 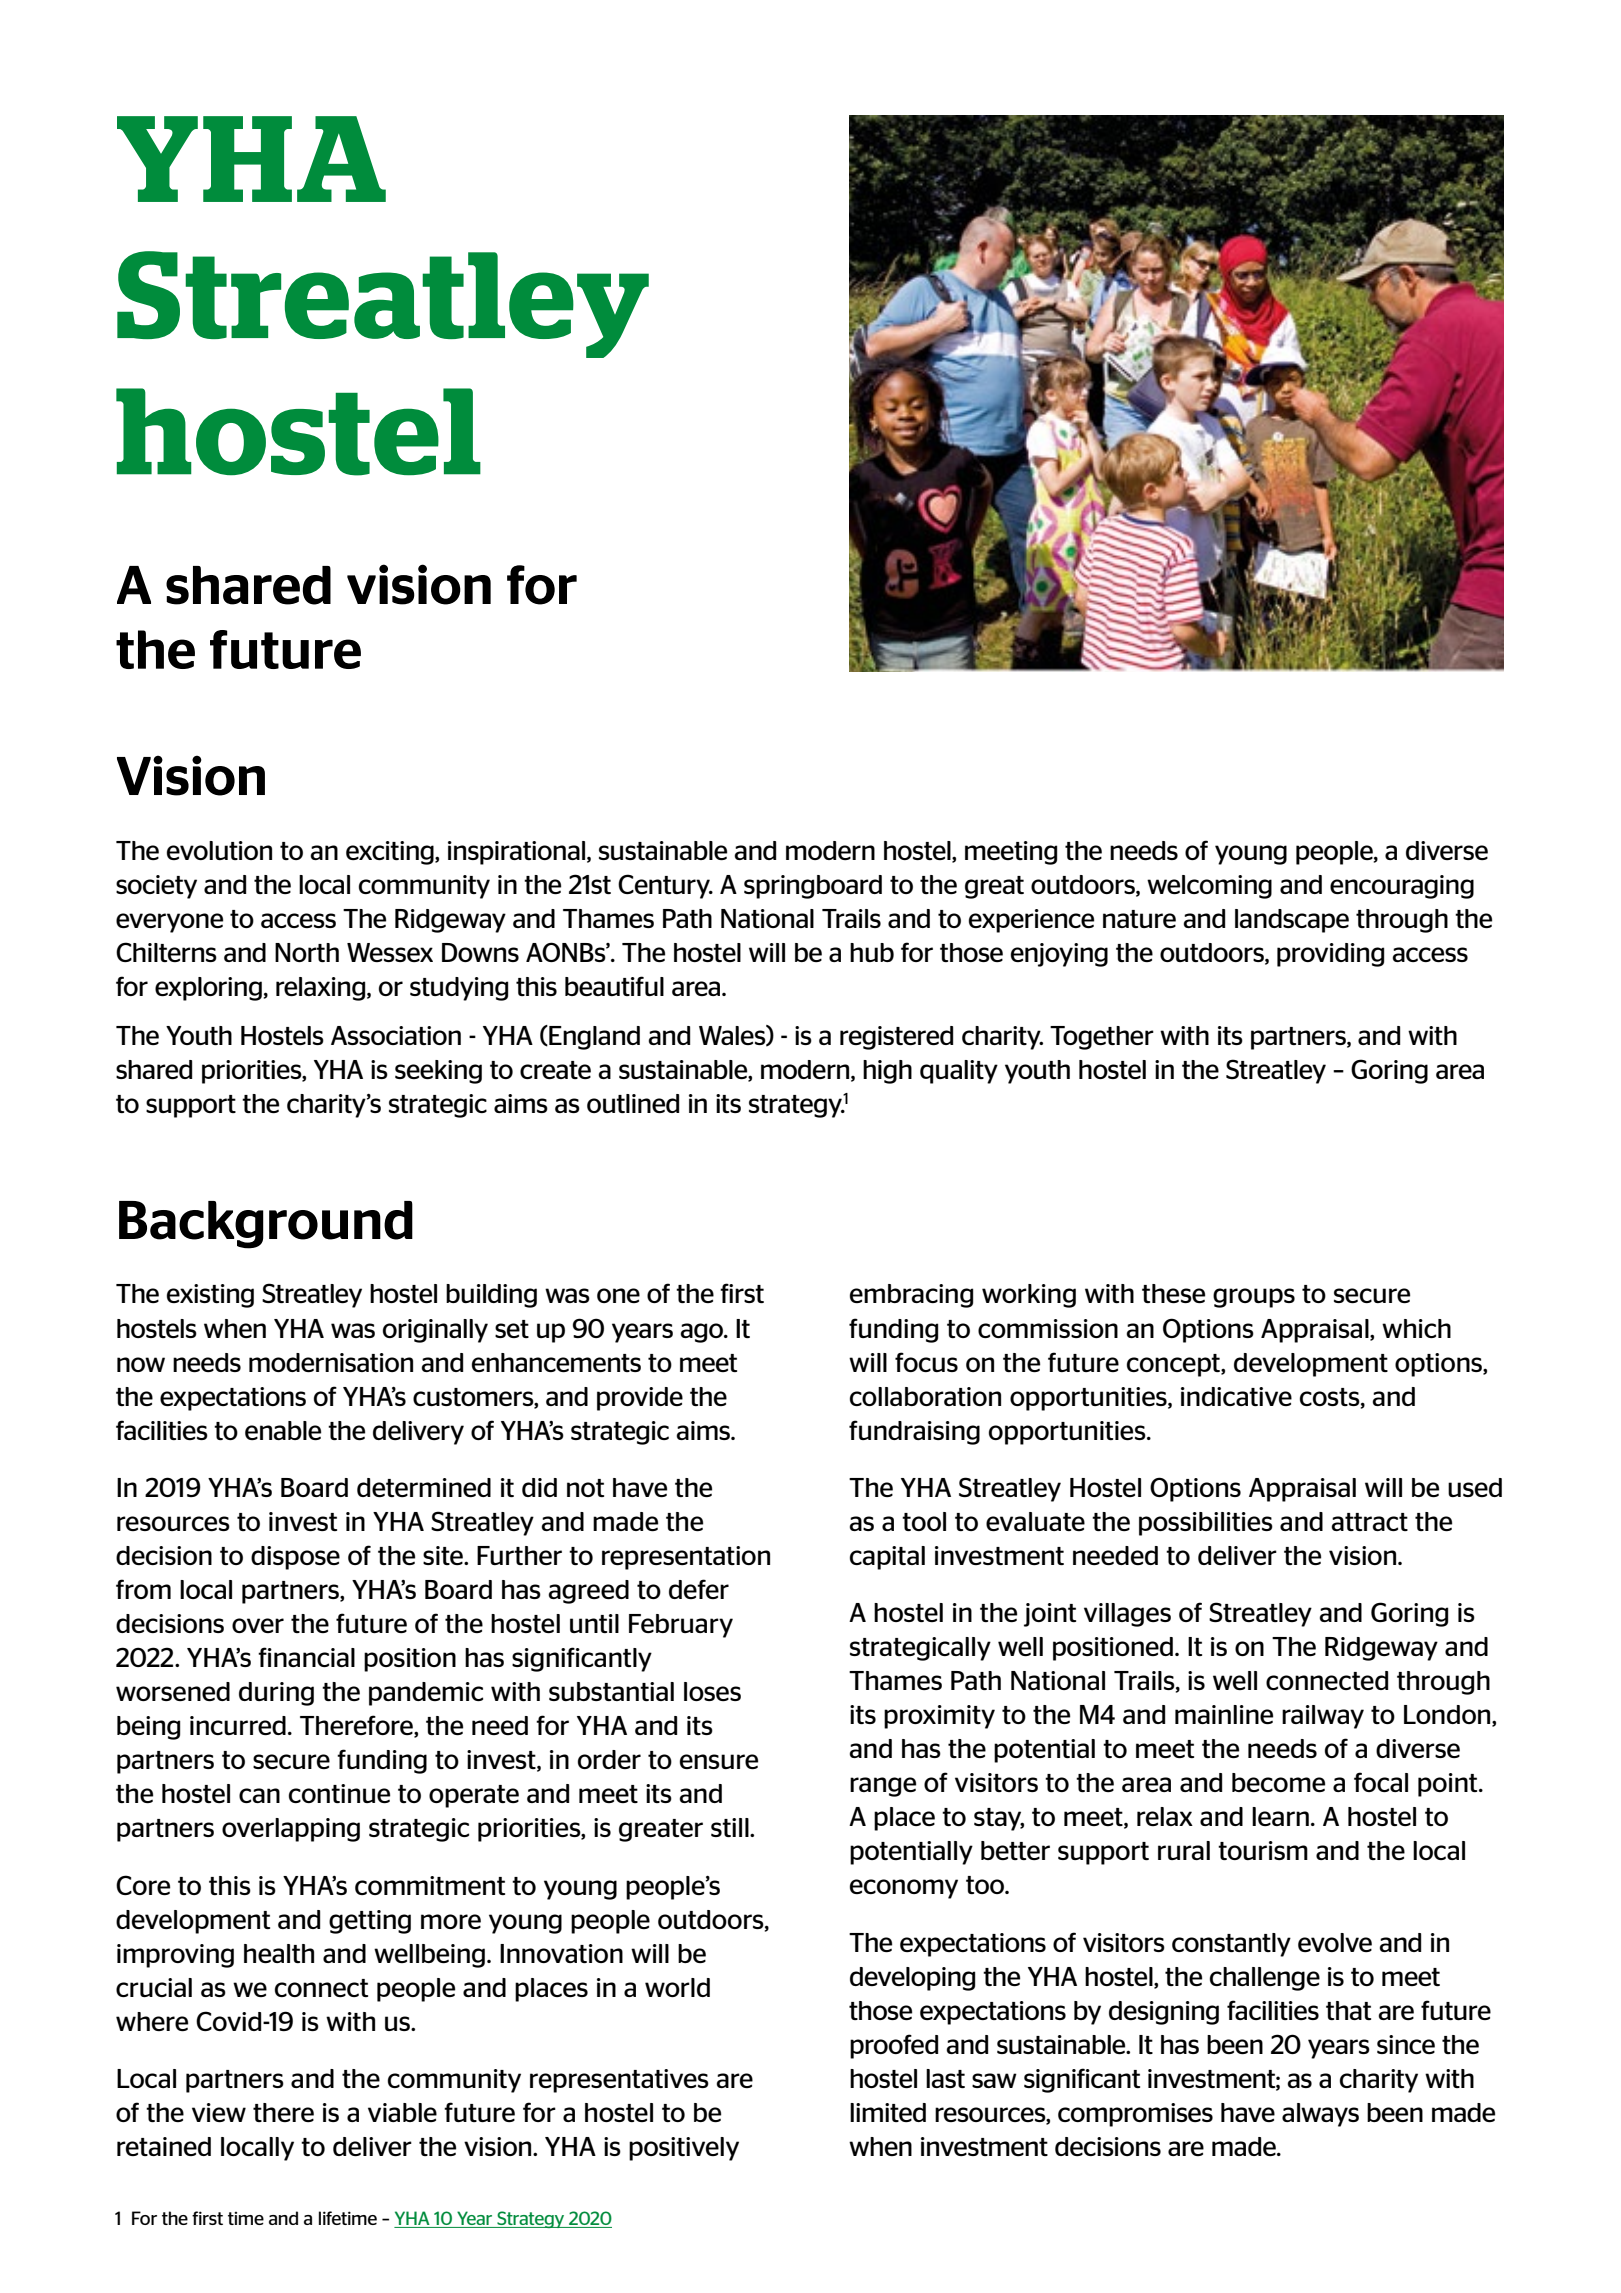 What do you see at coordinates (883, 1787) in the screenshot?
I see `range` at bounding box center [883, 1787].
